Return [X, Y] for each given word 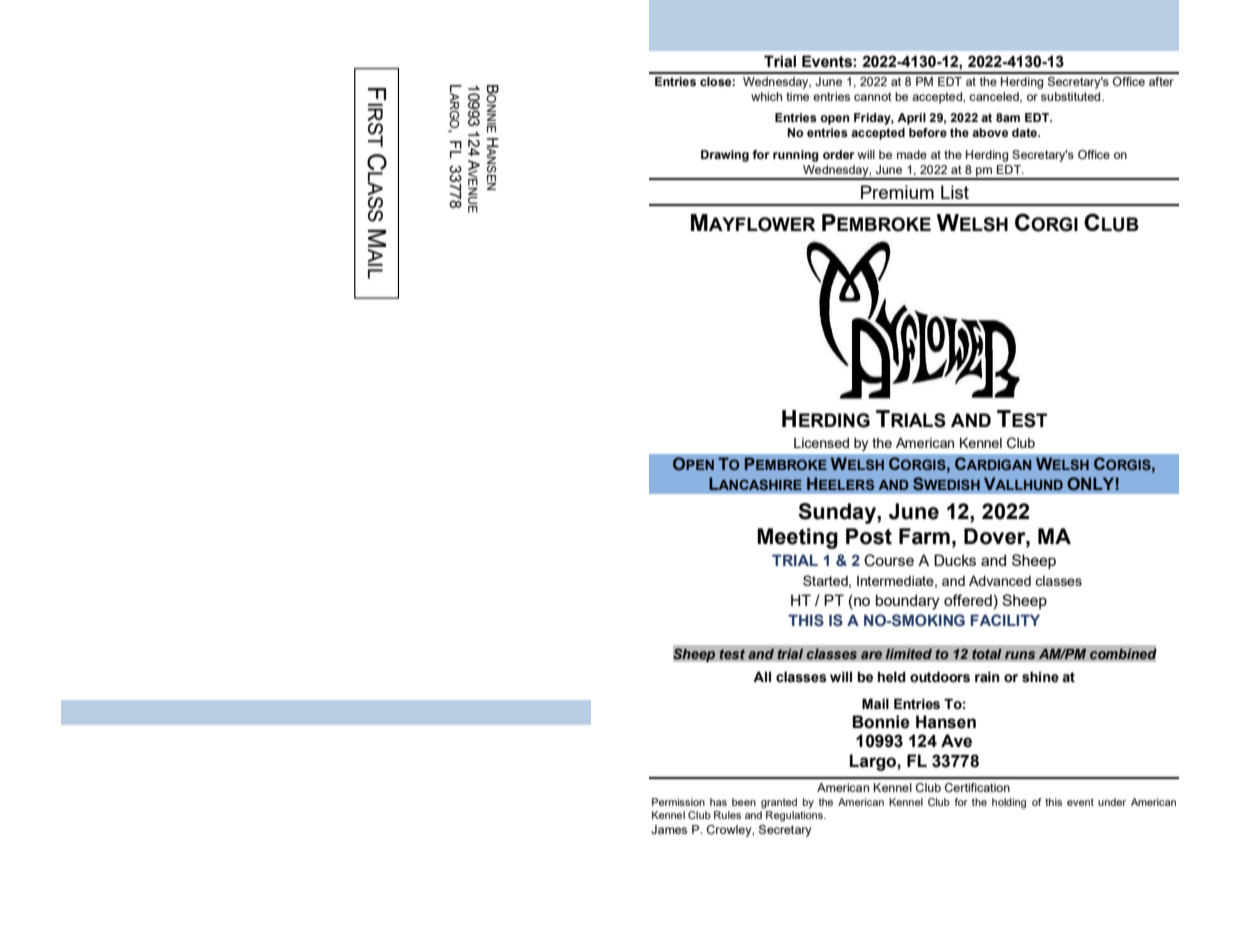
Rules [727, 815]
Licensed [821, 443]
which [766, 96]
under [1112, 802]
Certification [977, 787]
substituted [1072, 96]
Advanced [1000, 580]
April [911, 119]
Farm [924, 536]
